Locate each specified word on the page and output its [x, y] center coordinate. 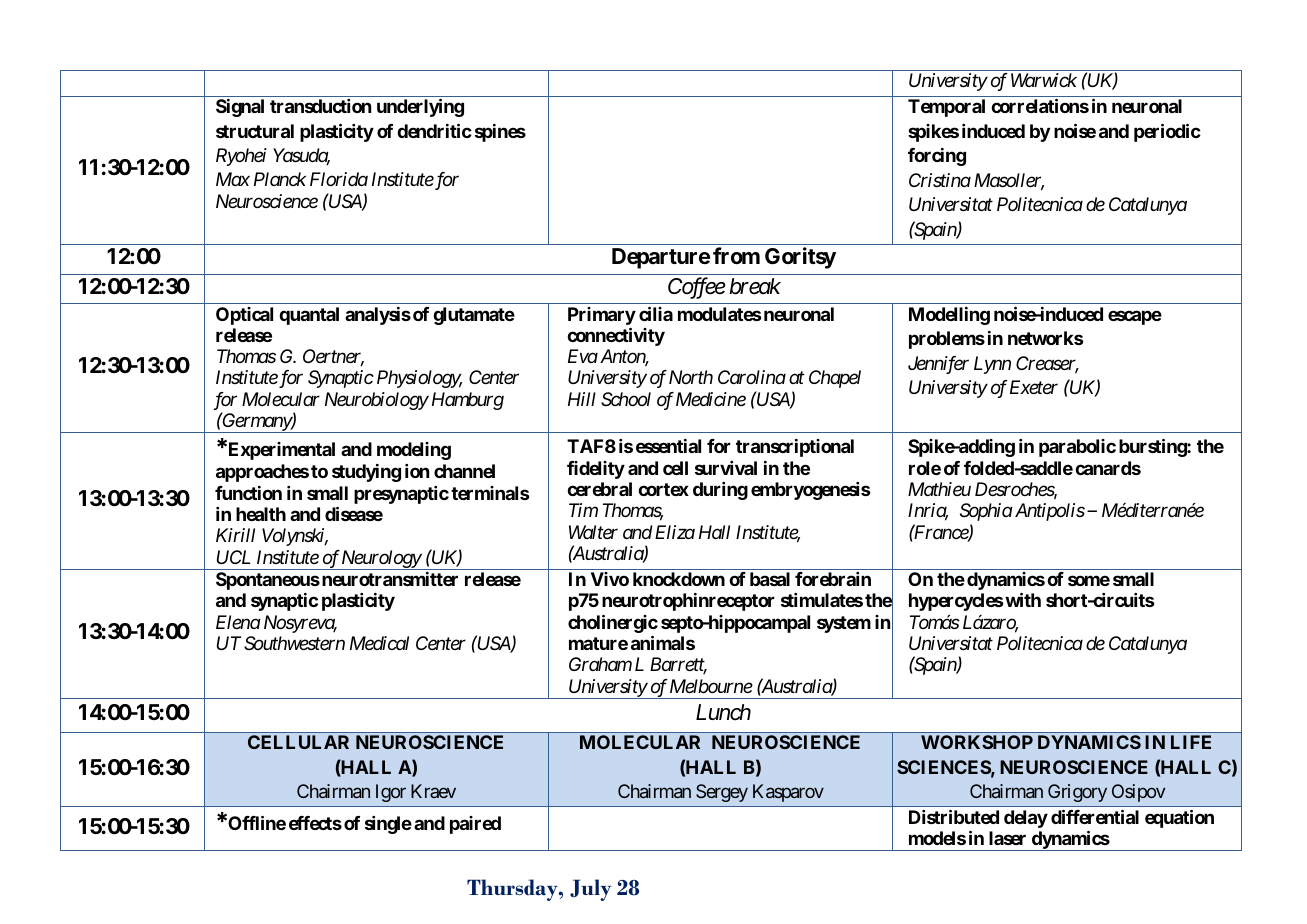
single [388, 825]
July [590, 890]
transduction [320, 106]
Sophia [986, 512]
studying [366, 473]
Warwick [1044, 80]
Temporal [946, 108]
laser [1007, 838]
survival [726, 468]
